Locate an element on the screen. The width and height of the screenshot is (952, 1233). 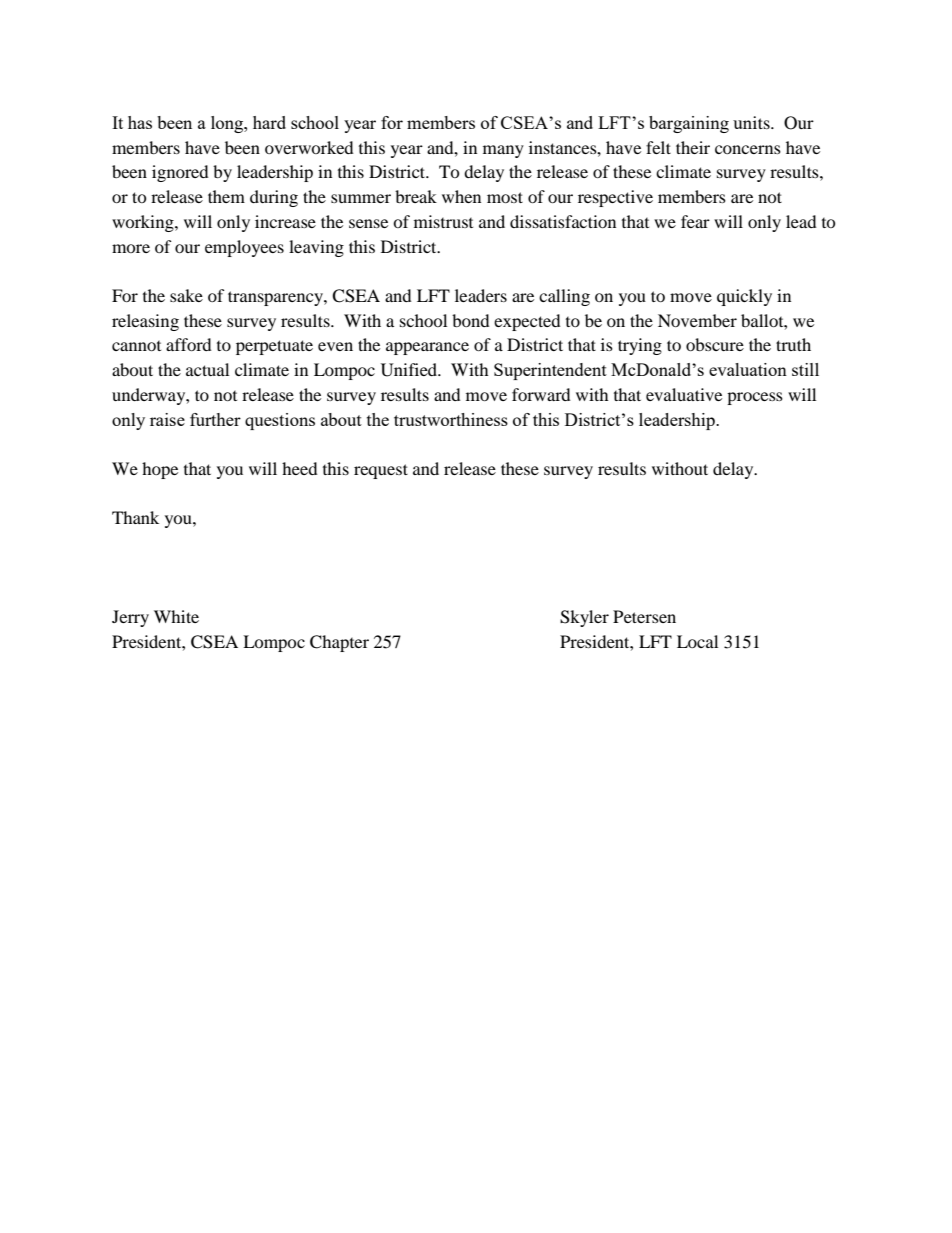
concerns is located at coordinates (748, 149).
